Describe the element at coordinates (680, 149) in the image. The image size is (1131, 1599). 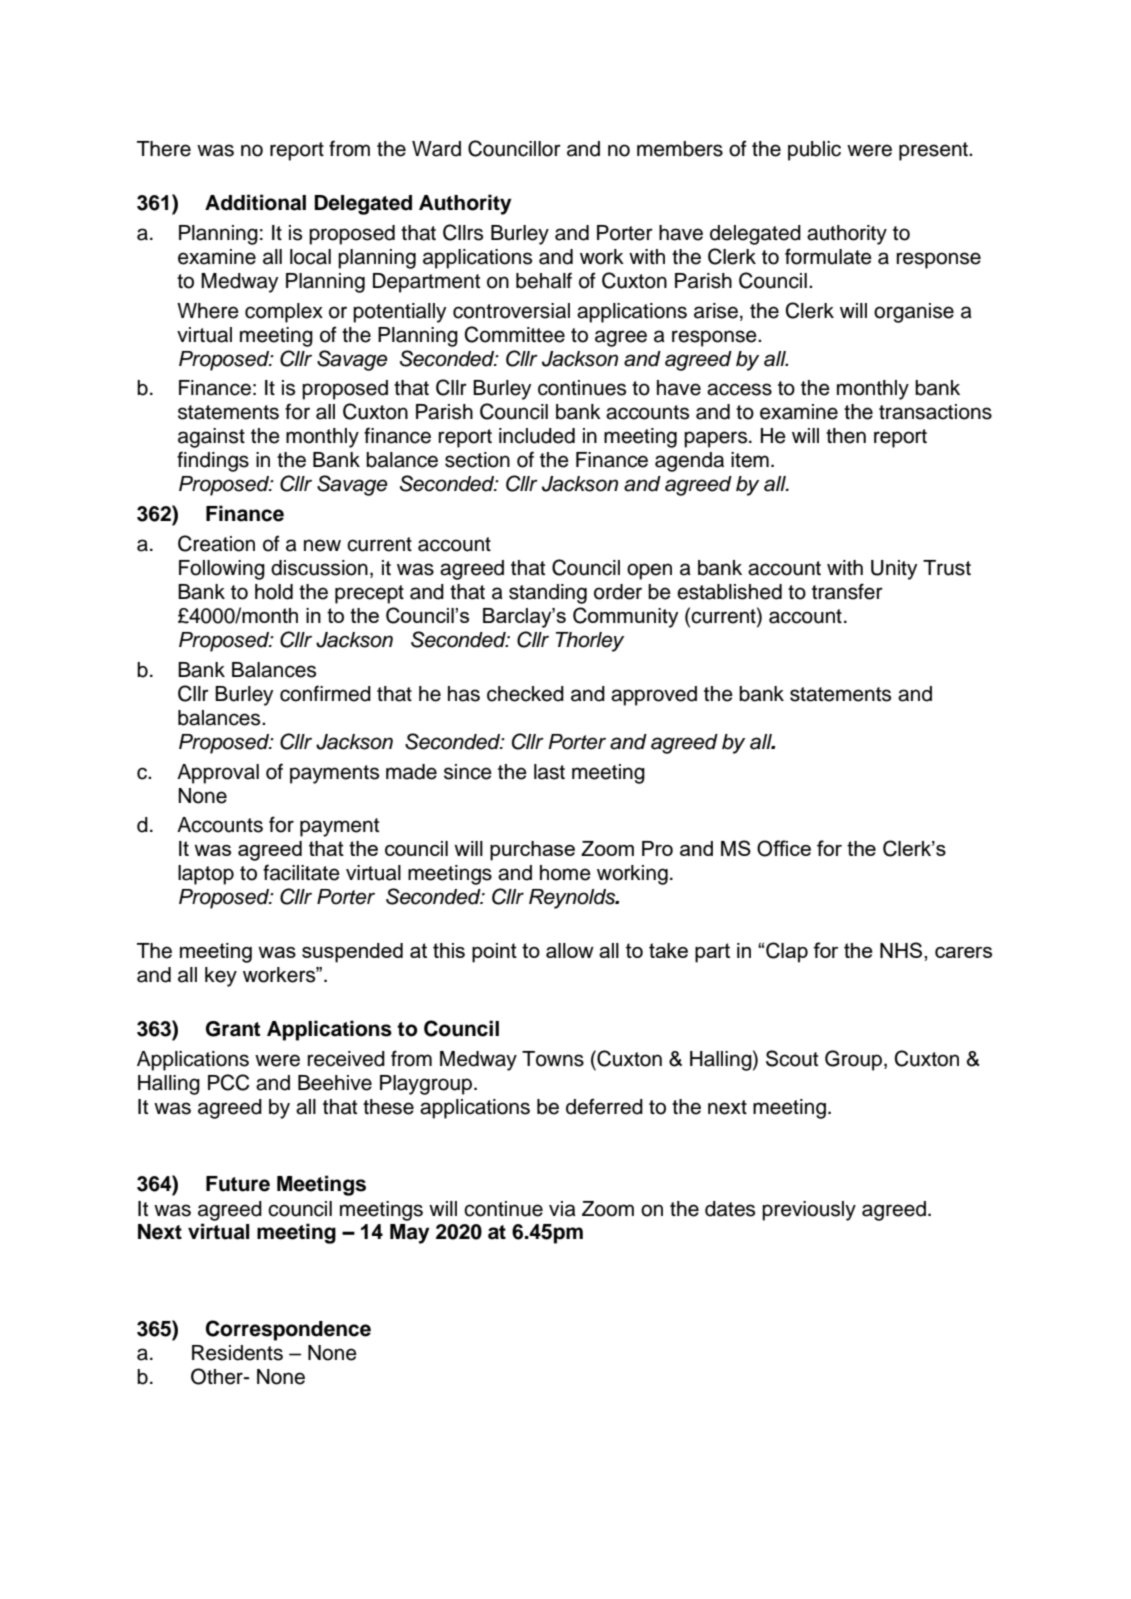
I see `members` at that location.
